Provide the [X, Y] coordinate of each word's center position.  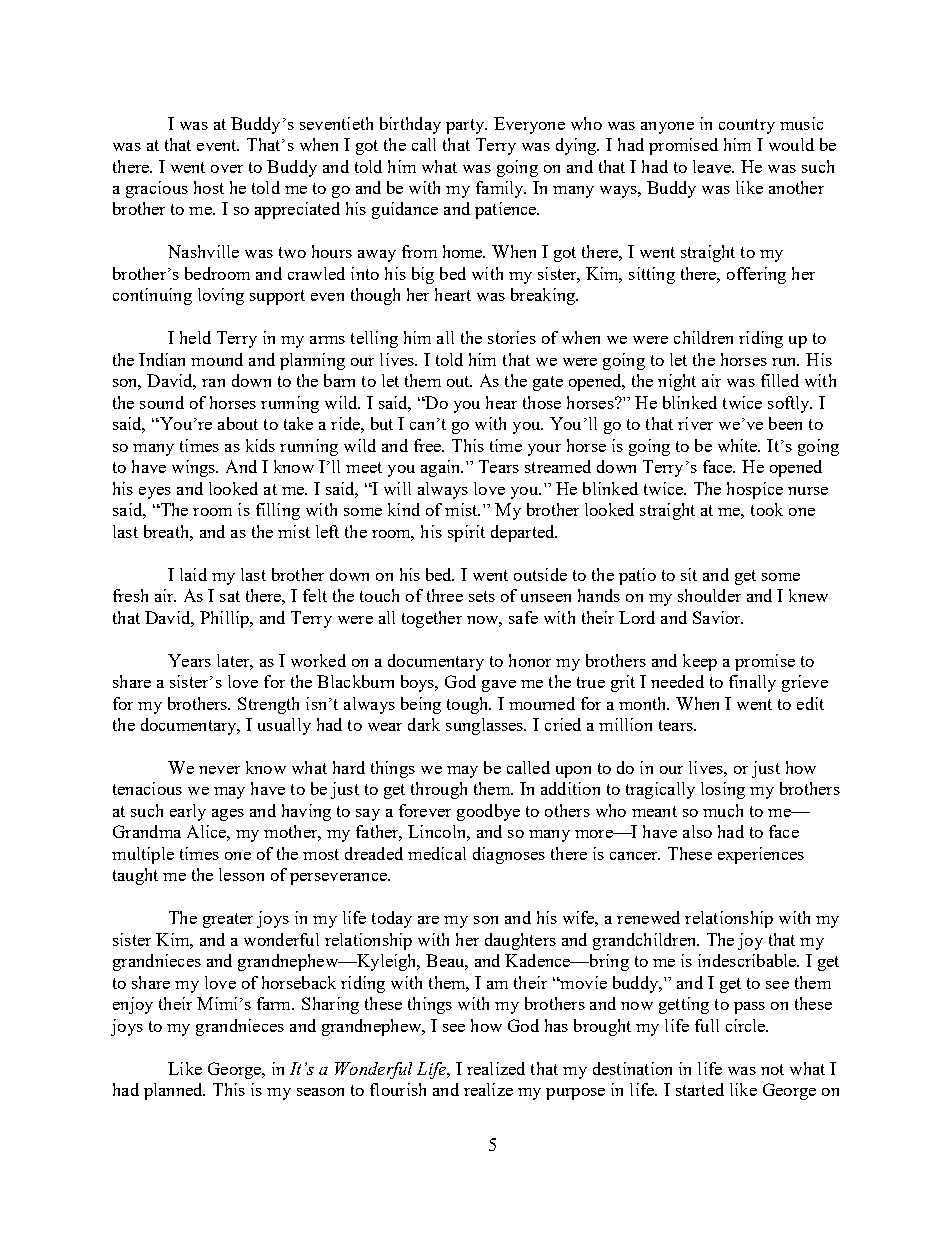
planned [174, 1091]
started [700, 1089]
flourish [398, 1089]
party [466, 126]
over [227, 169]
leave [713, 166]
